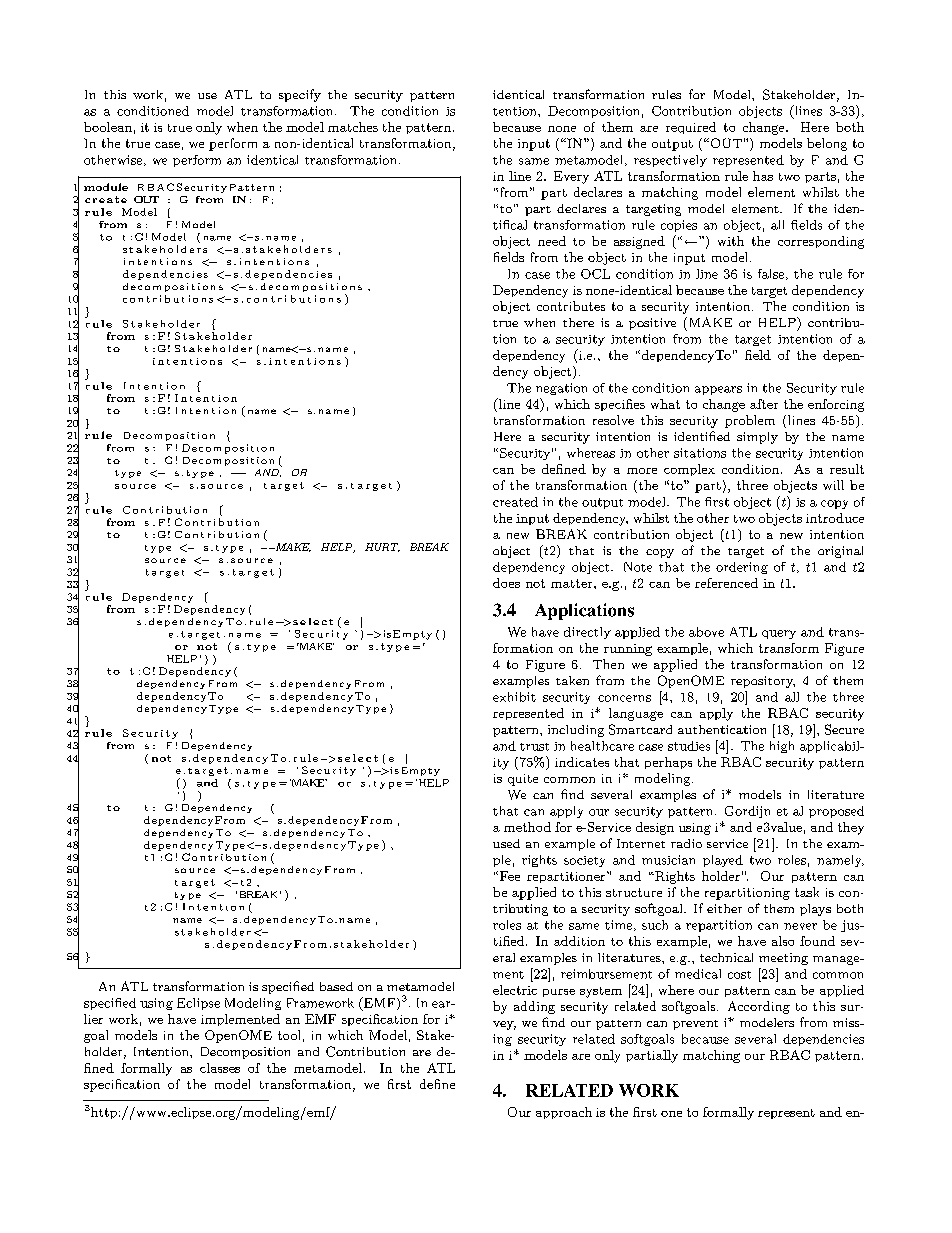  What do you see at coordinates (564, 1113) in the page?
I see `approach` at bounding box center [564, 1113].
